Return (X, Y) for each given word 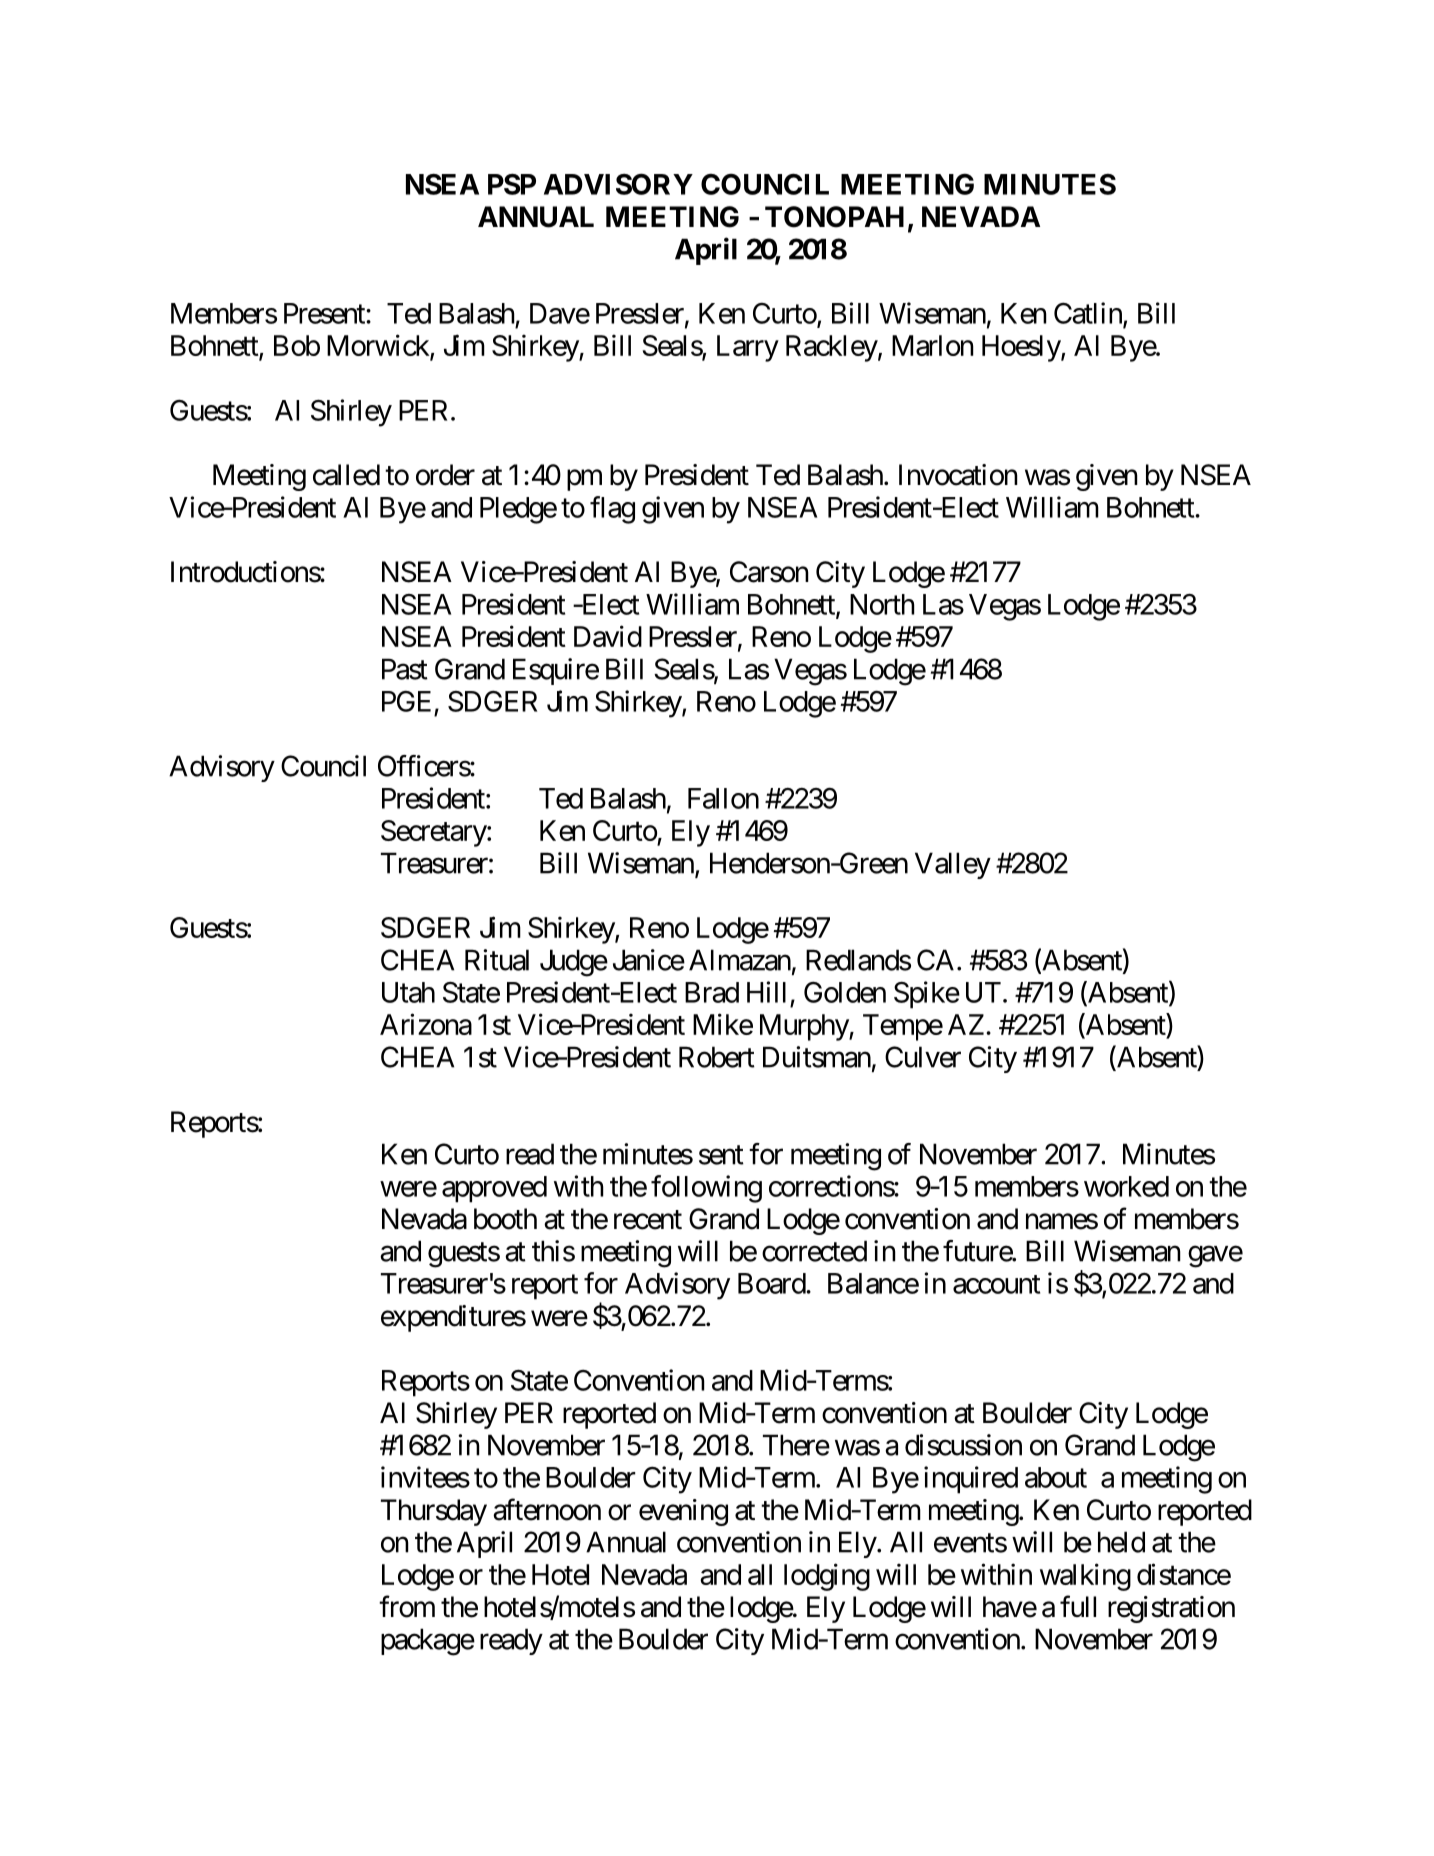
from (407, 1606)
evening (683, 1512)
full (1078, 1606)
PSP (512, 184)
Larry (748, 348)
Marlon (933, 345)
